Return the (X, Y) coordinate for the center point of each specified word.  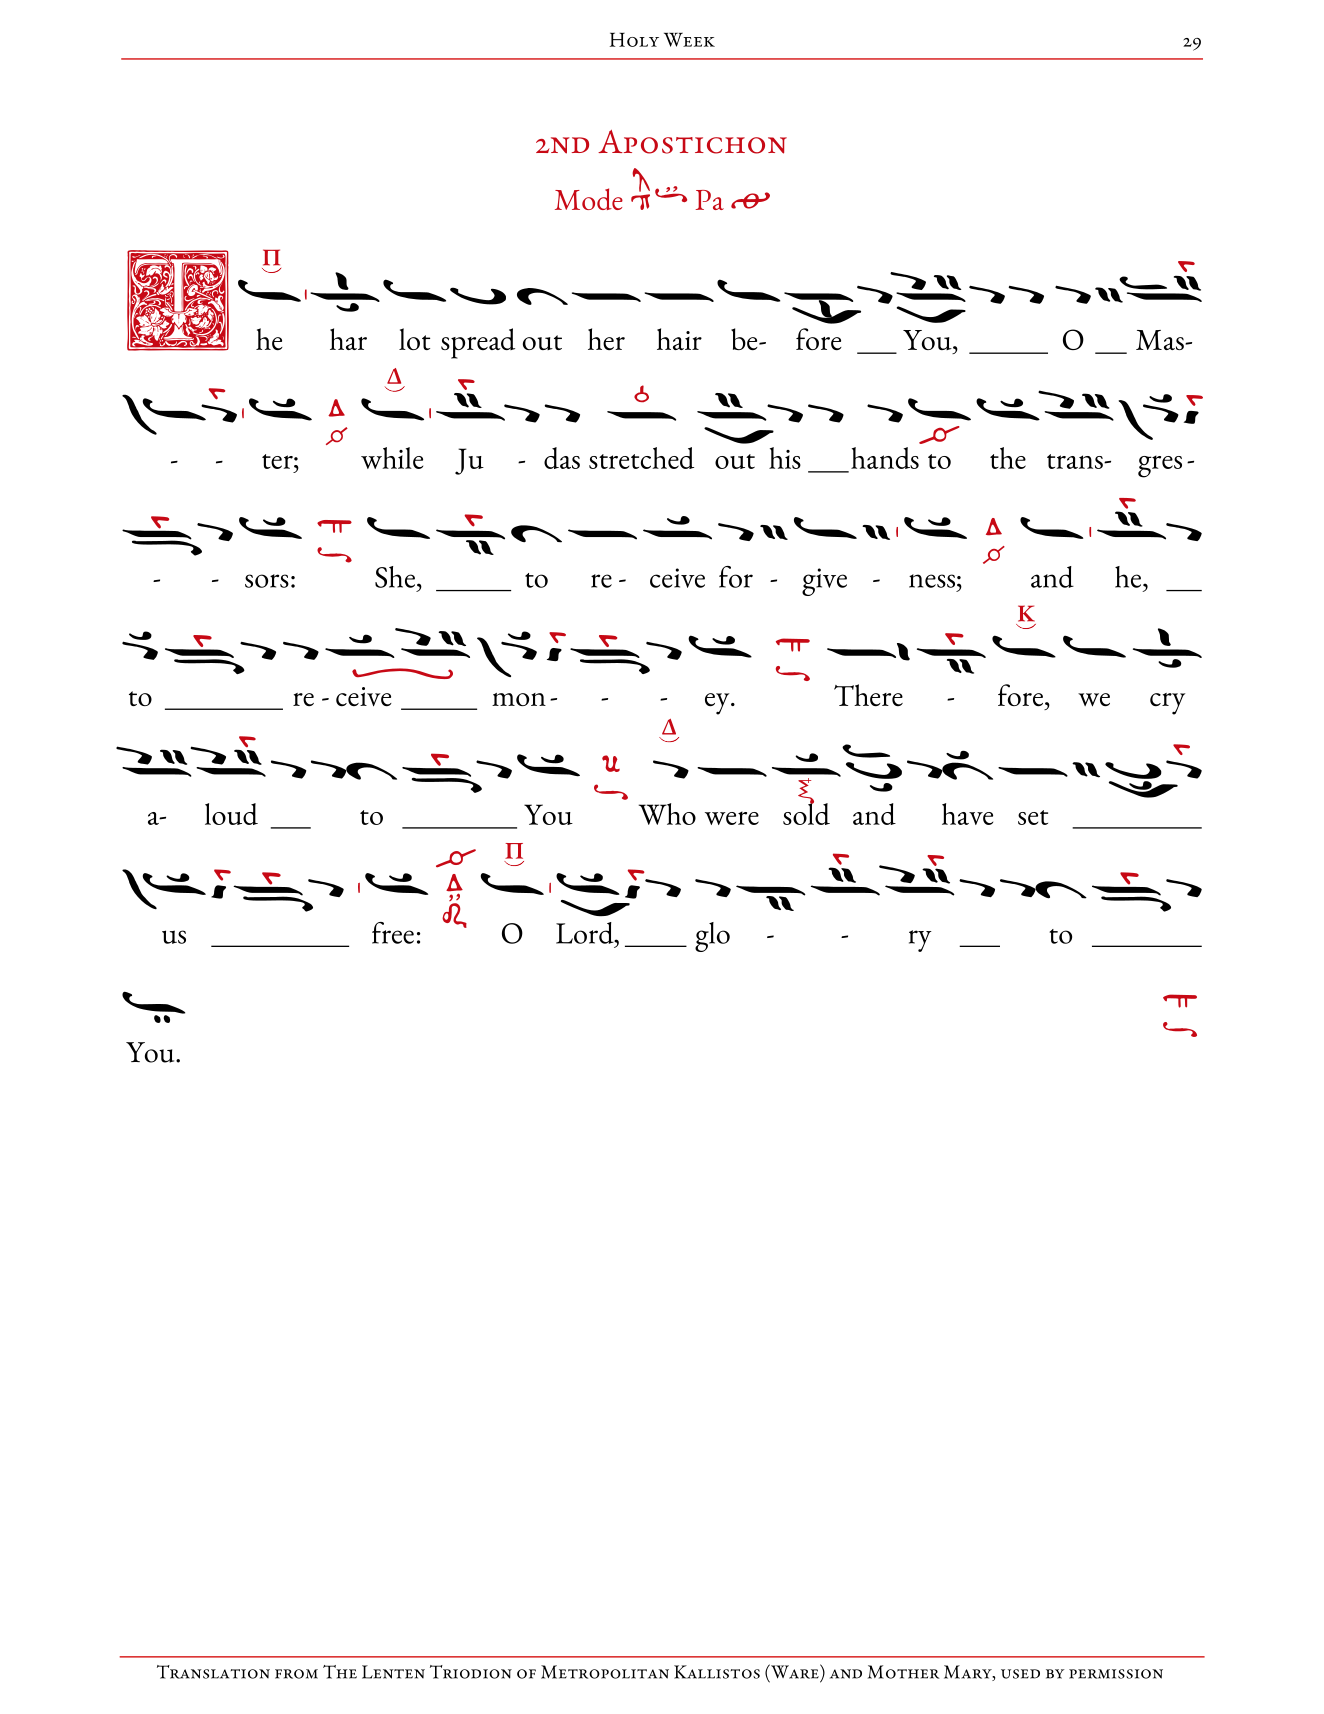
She (395, 577)
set (1033, 817)
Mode (589, 199)
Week (689, 39)
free (393, 933)
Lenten (393, 1672)
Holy (634, 39)
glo (712, 937)
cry (1167, 704)
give (824, 582)
